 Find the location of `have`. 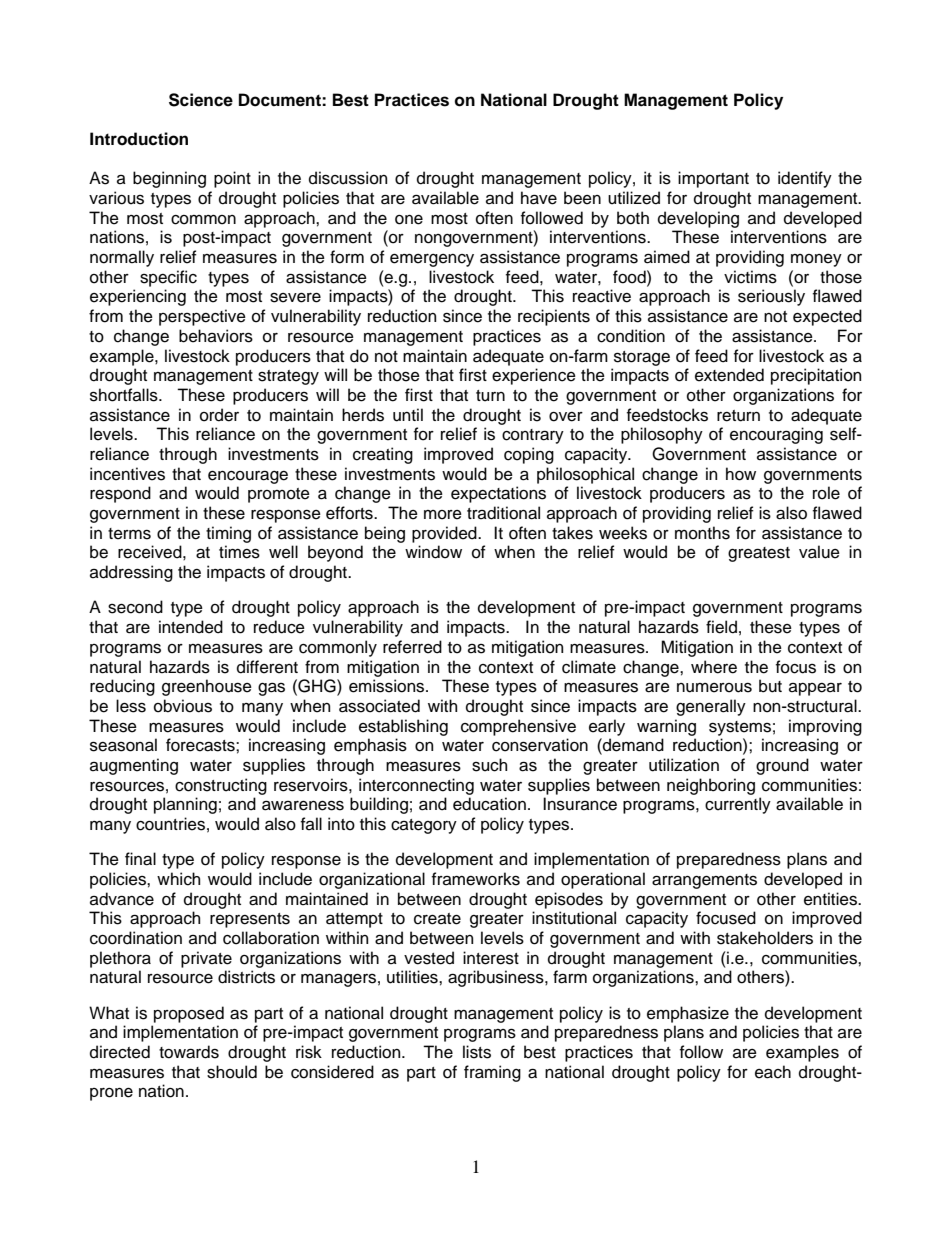

have is located at coordinates (539, 198).
